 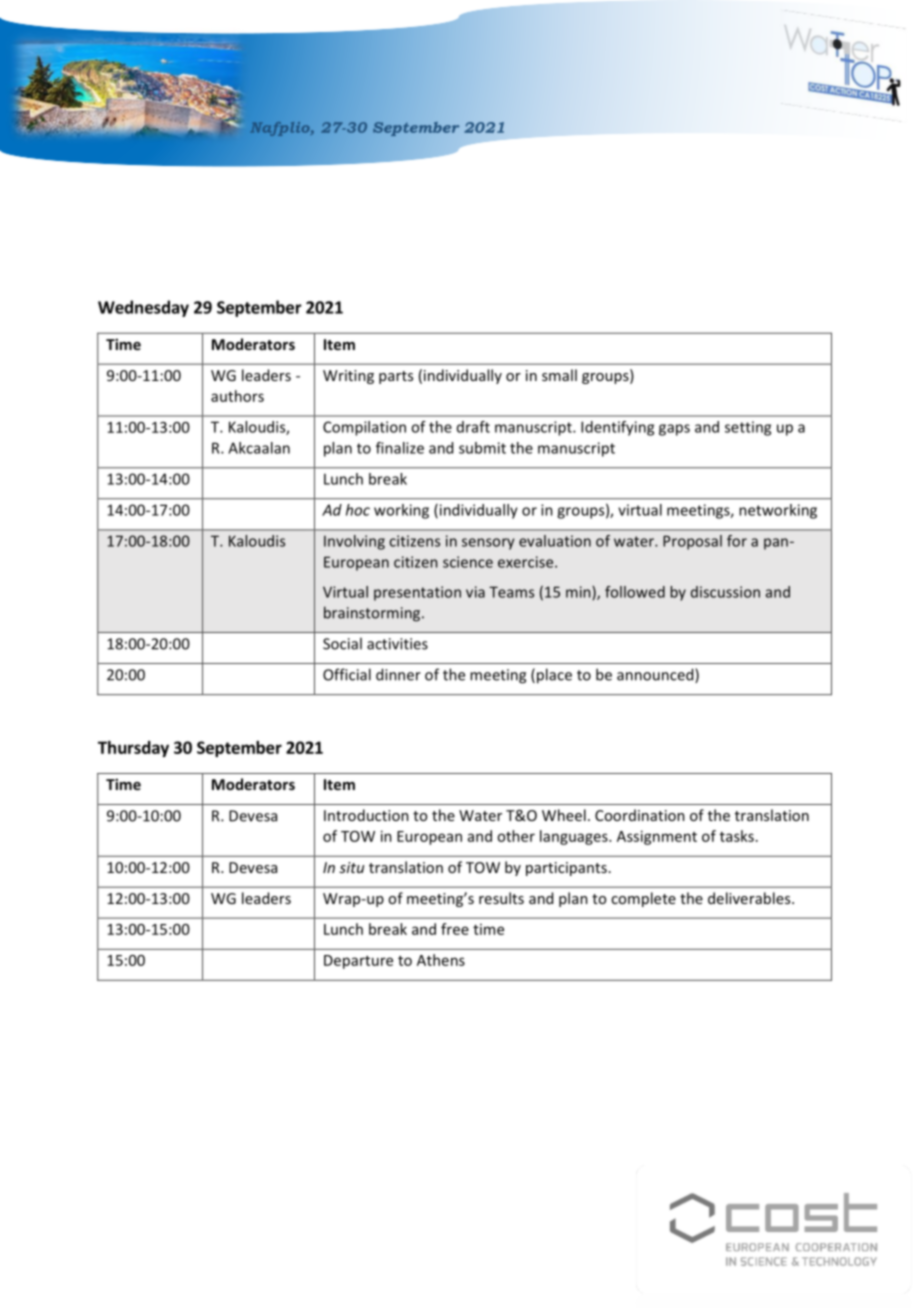 I want to click on Departure, so click(x=358, y=962).
